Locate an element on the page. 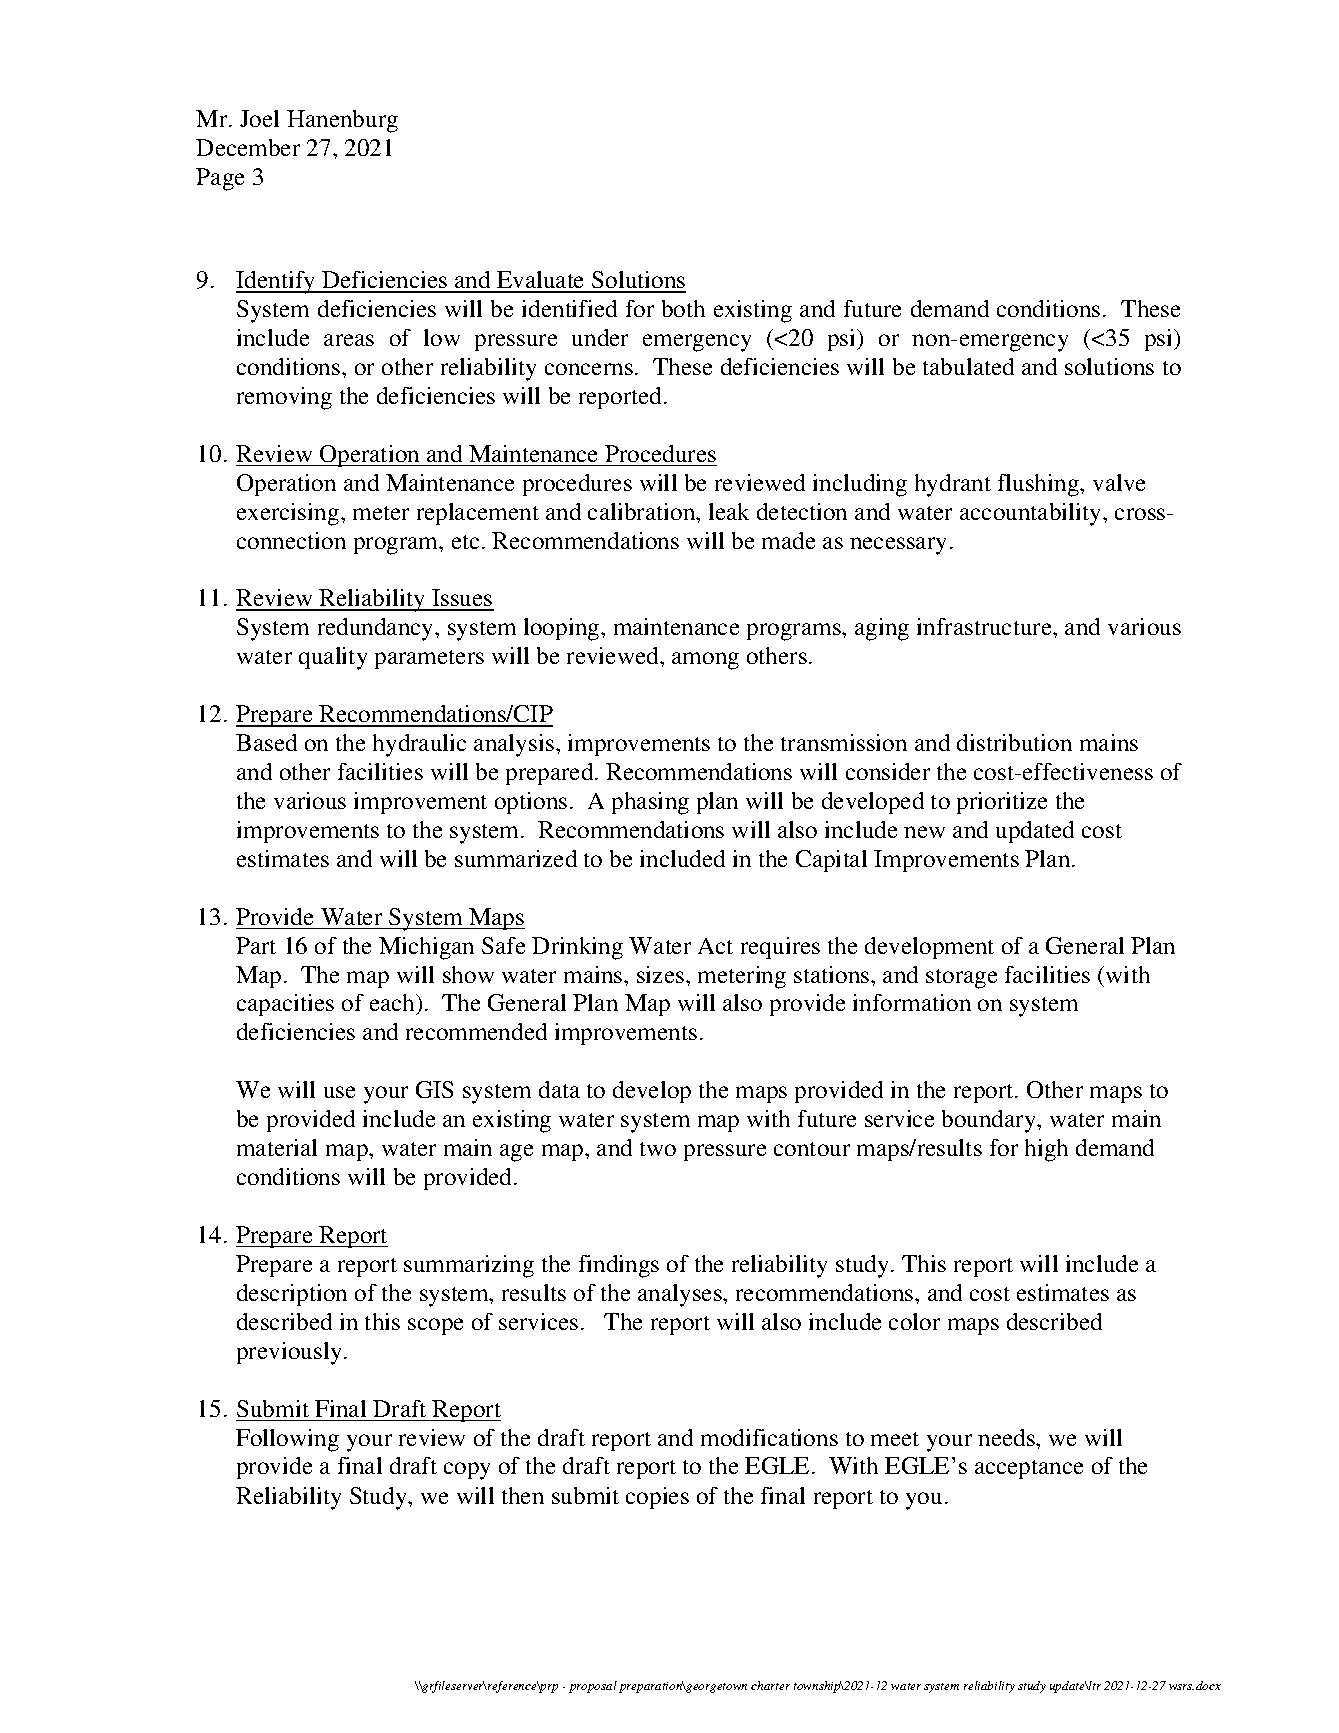 This page has width=1339, height=1733. Following is located at coordinates (287, 1440).
